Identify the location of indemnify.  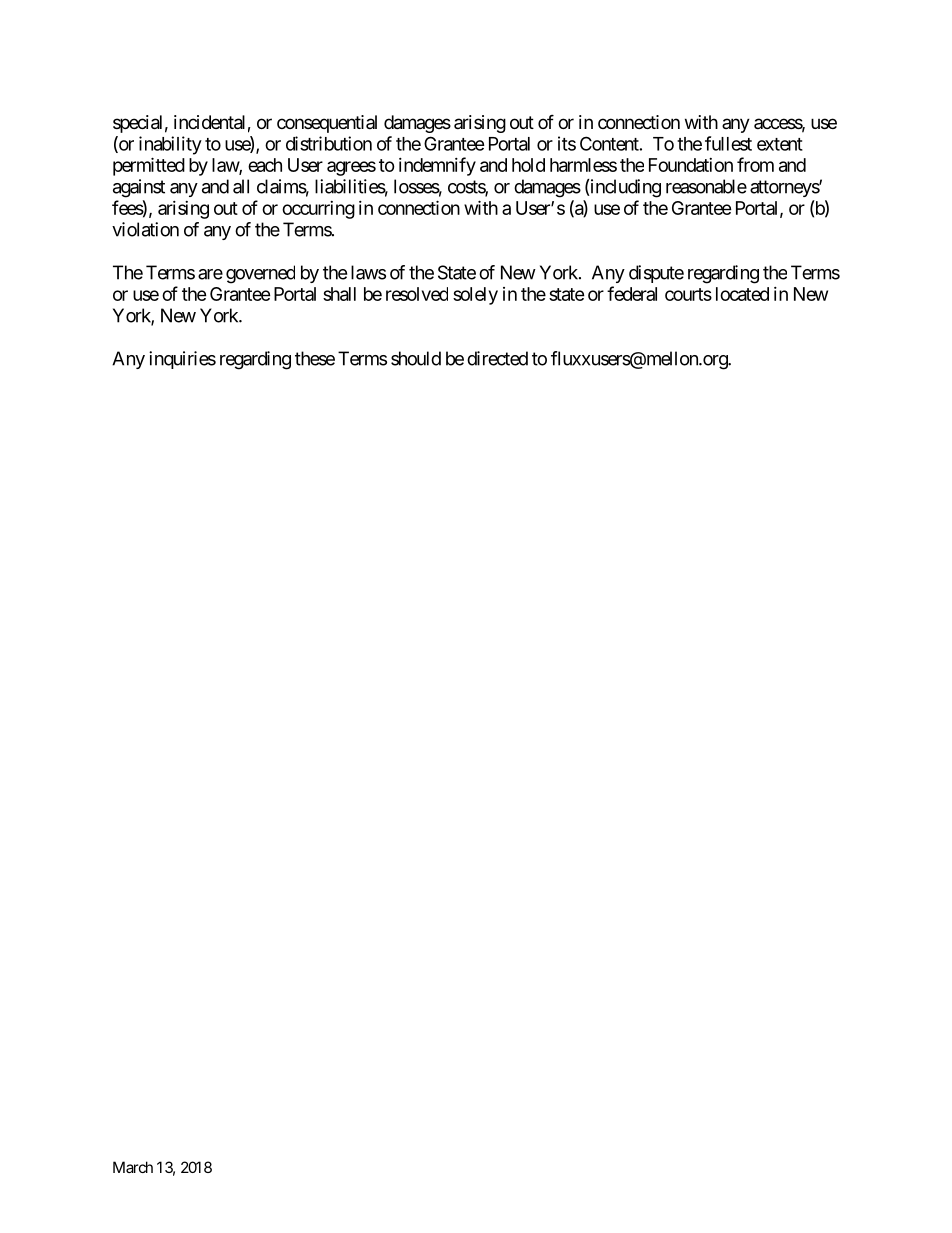
(437, 166).
